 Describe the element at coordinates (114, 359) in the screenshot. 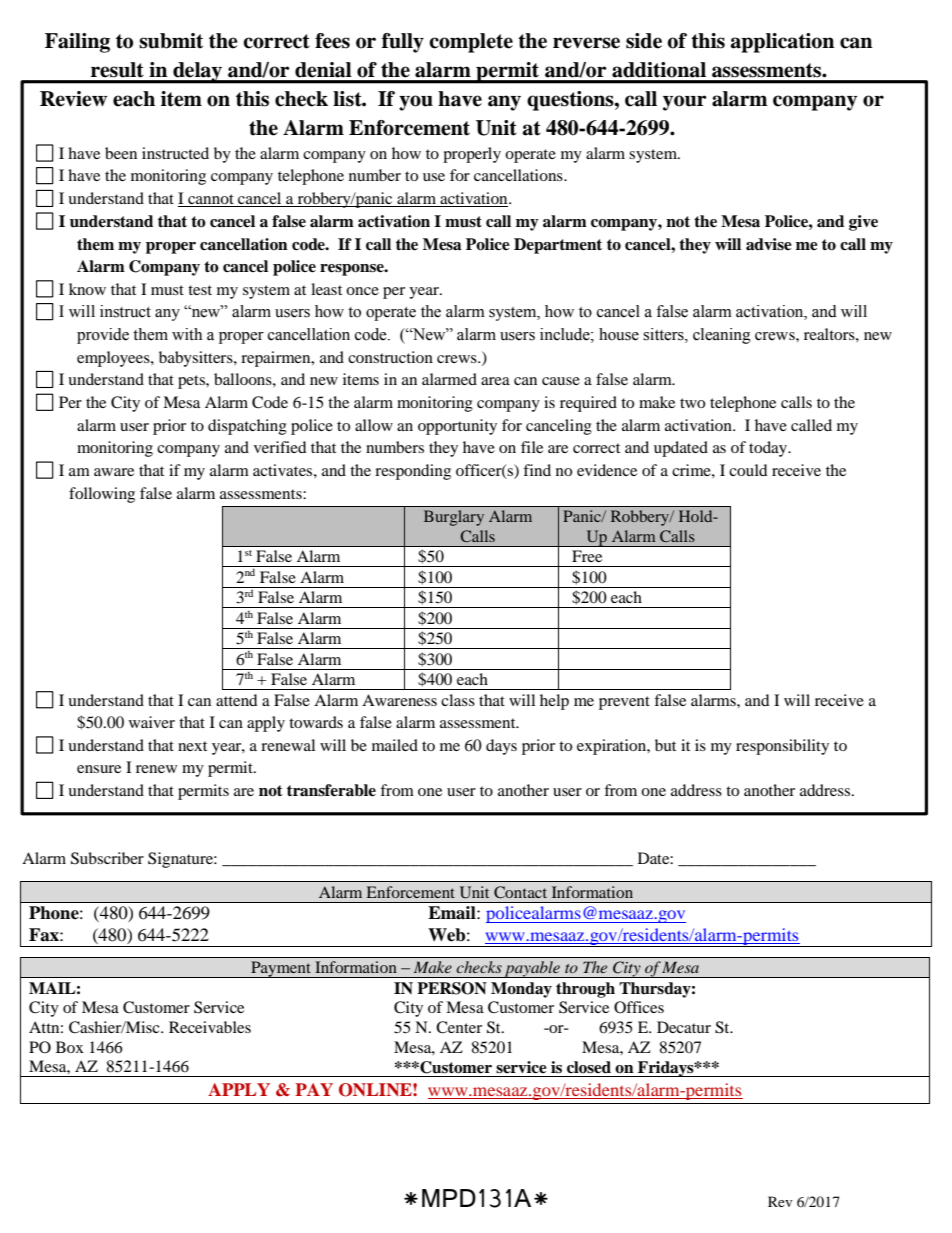

I see `employees` at that location.
